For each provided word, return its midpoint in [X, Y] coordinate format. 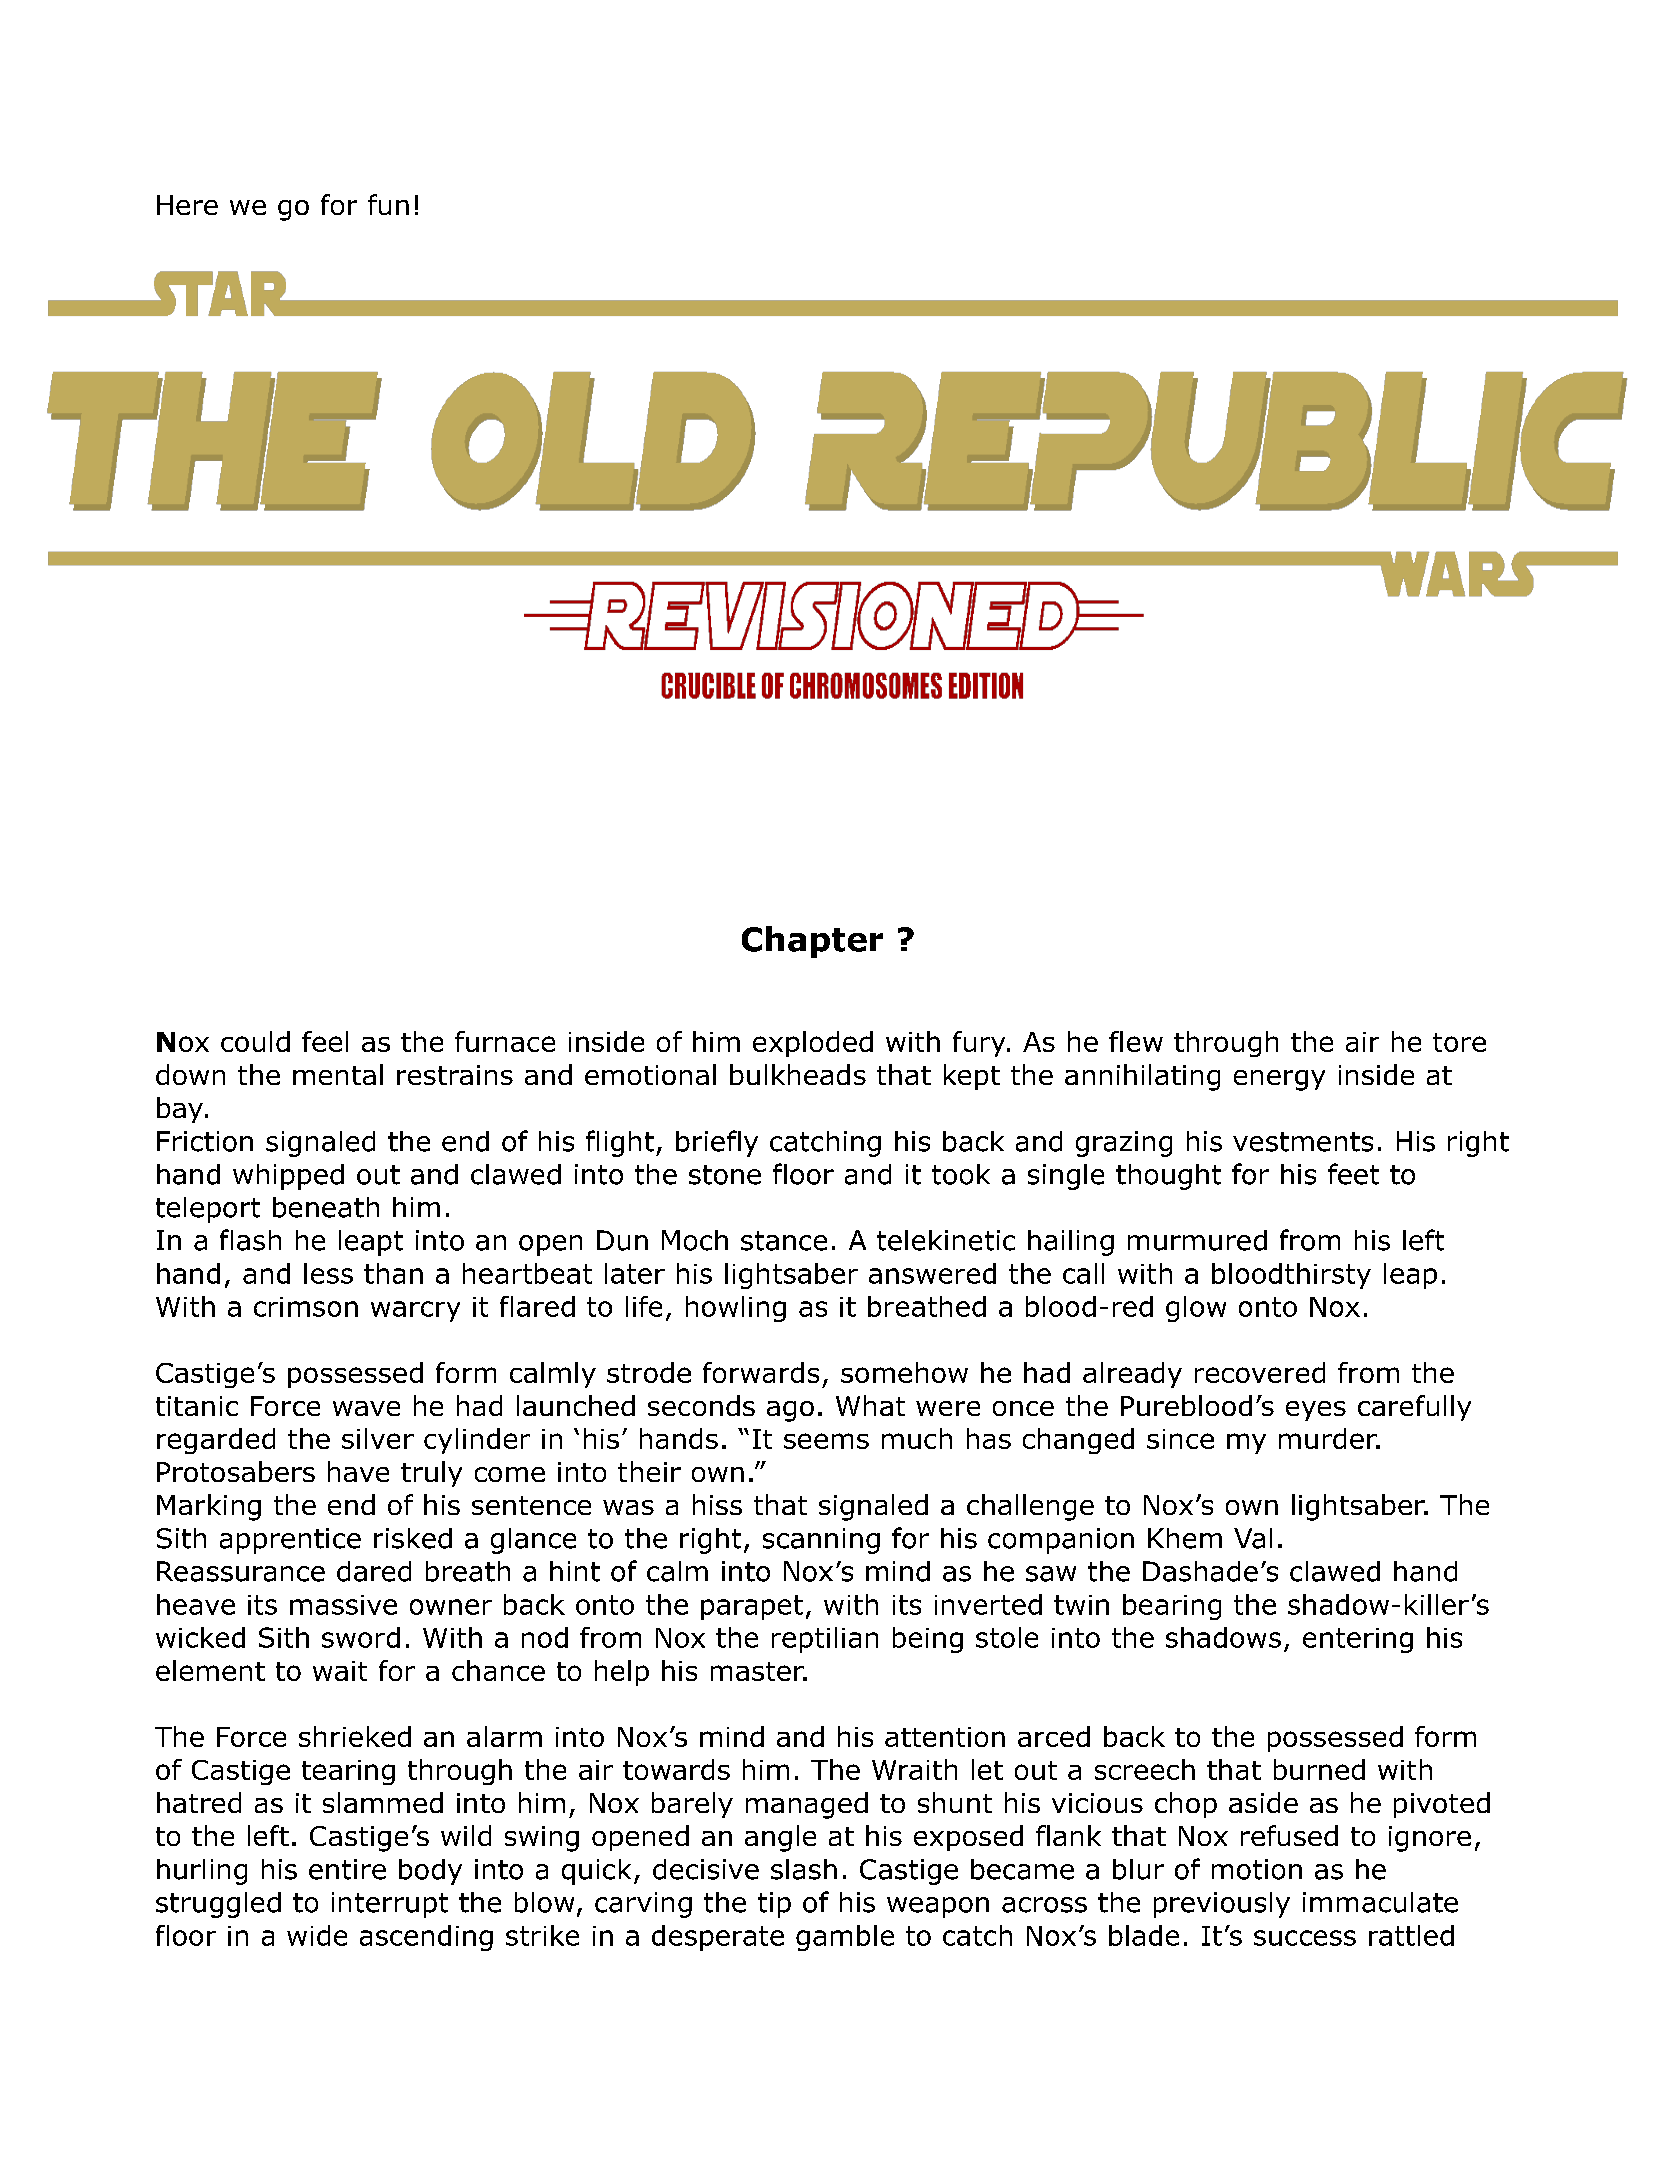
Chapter [812, 942]
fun [388, 204]
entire [347, 1869]
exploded [813, 1044]
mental [338, 1074]
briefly [717, 1143]
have [358, 1471]
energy [1279, 1080]
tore [1459, 1042]
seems [826, 1441]
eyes [1316, 1411]
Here [187, 205]
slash [804, 1869]
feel [325, 1041]
